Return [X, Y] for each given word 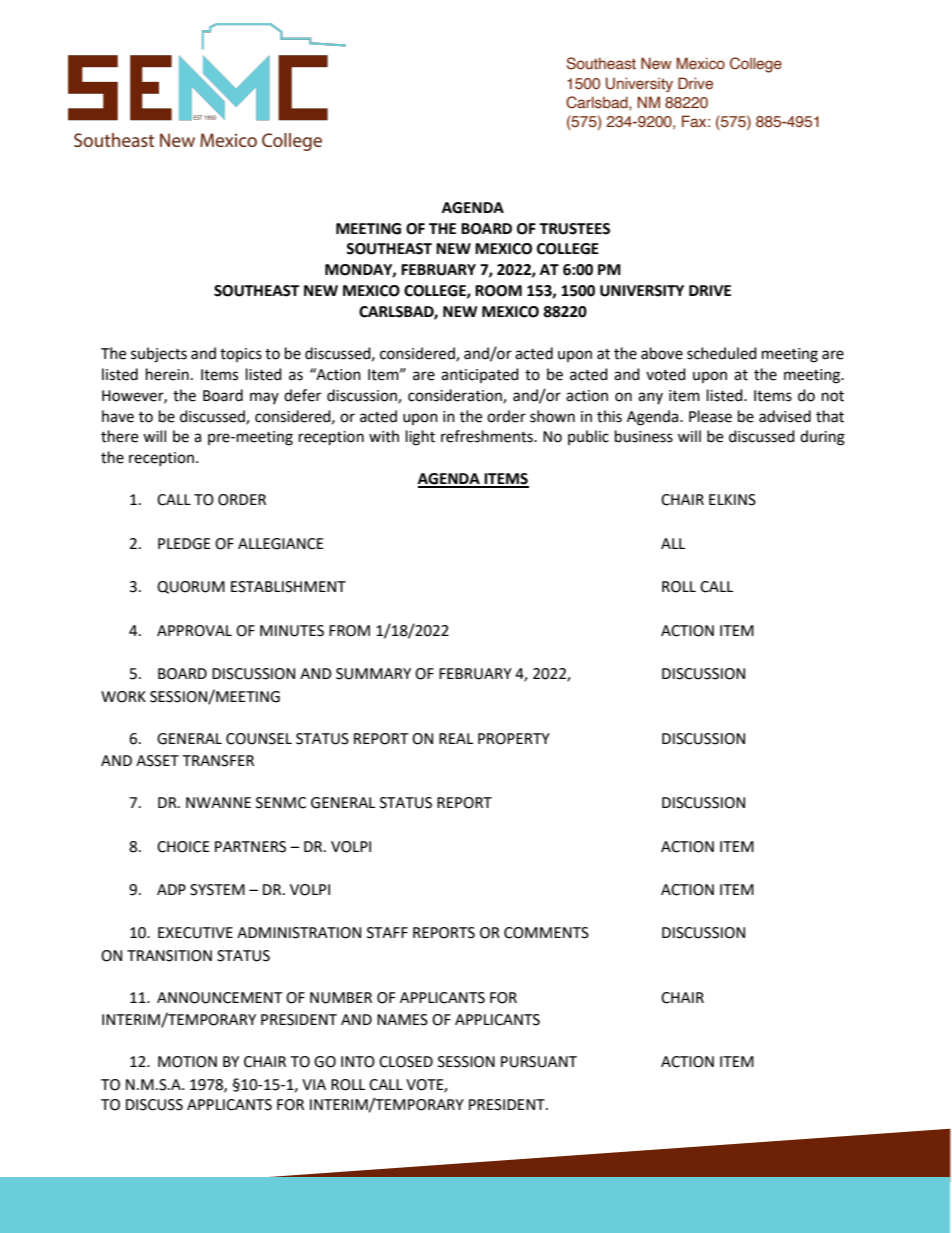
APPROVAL [194, 631]
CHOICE [183, 847]
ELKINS [732, 500]
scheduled [722, 353]
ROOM [498, 291]
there [119, 436]
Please [710, 416]
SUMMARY [373, 674]
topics [241, 355]
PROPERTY [514, 739]
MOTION [187, 1062]
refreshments [488, 436]
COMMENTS [546, 933]
